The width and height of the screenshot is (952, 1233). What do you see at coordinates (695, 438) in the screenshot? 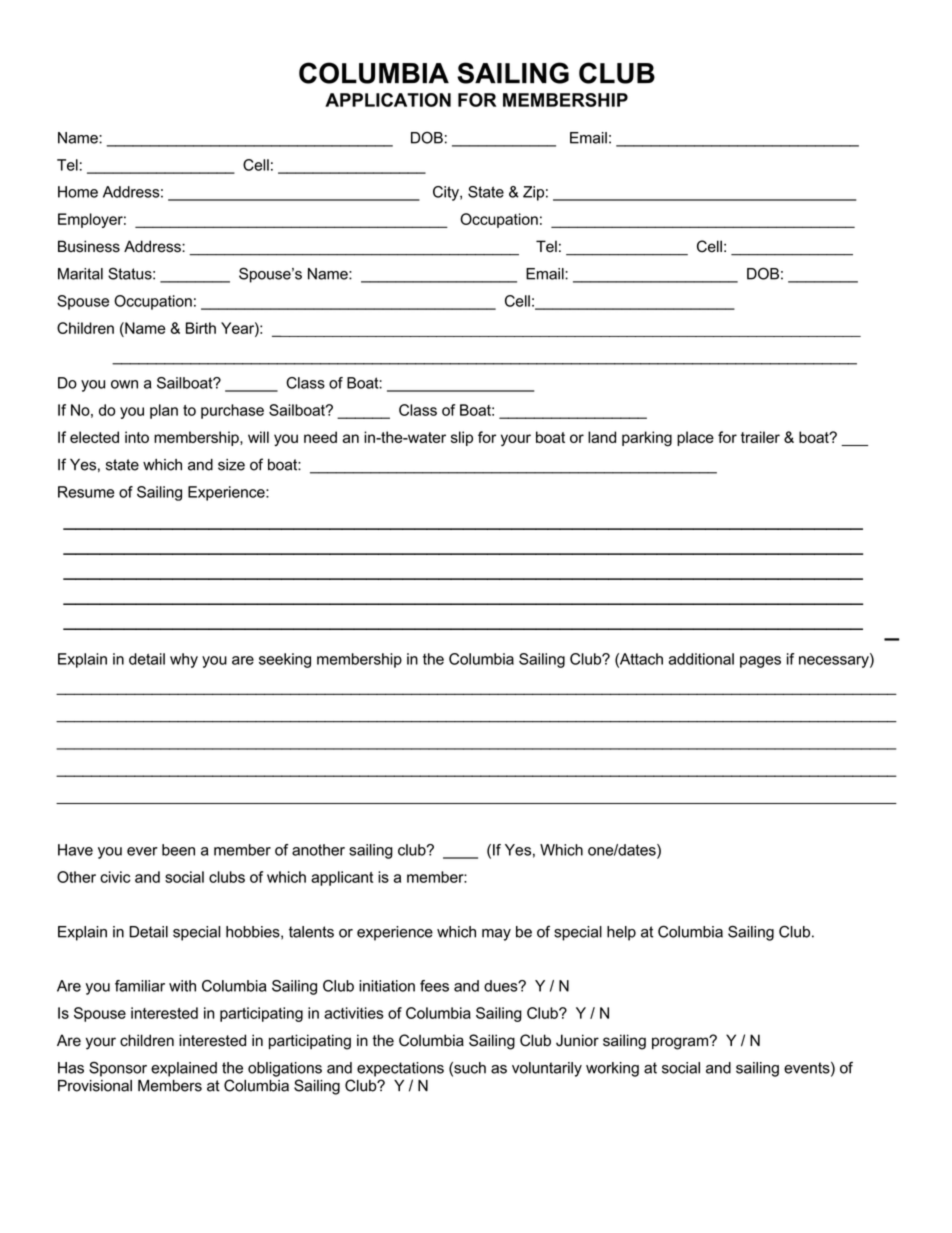
I see `place` at bounding box center [695, 438].
